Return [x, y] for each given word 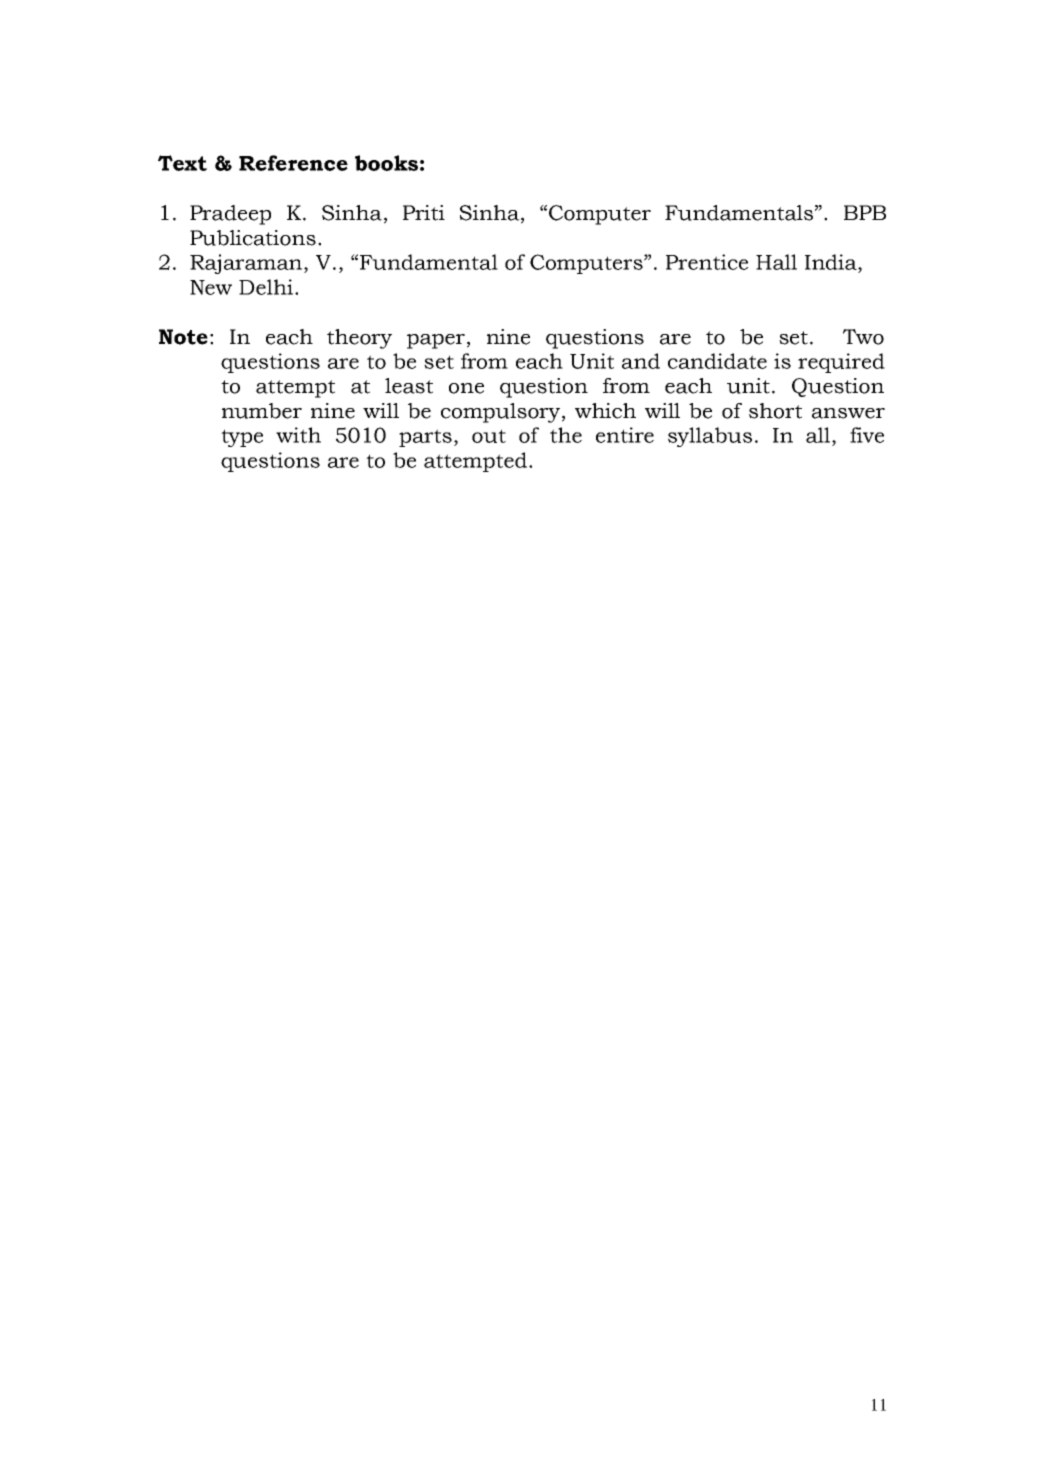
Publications [253, 238]
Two [863, 337]
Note [183, 337]
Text [182, 163]
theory [359, 339]
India [832, 262]
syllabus [710, 437]
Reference [293, 163]
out [489, 436]
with [298, 435]
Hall [776, 262]
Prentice [707, 262]
